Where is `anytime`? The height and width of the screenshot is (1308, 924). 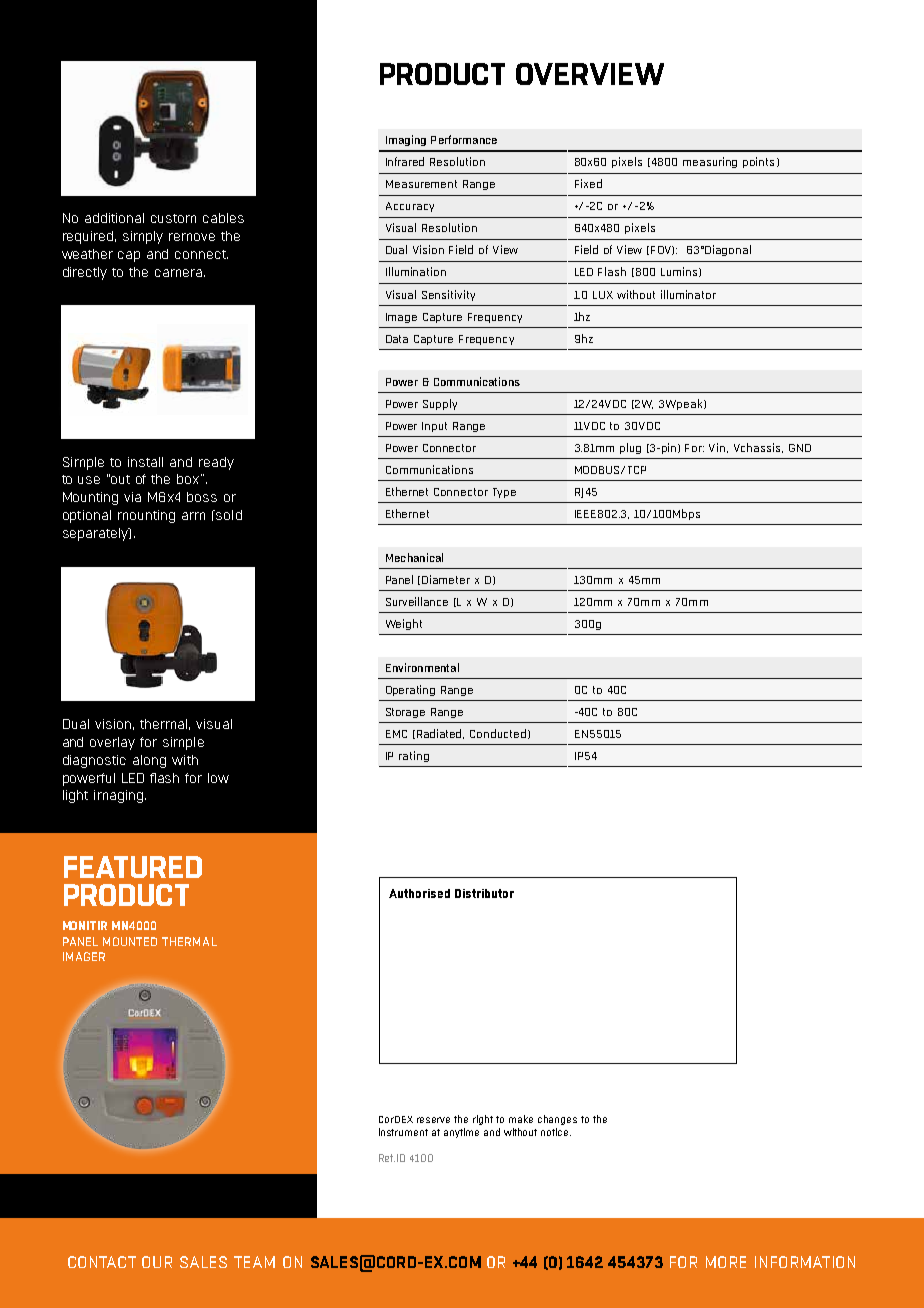 anytime is located at coordinates (461, 1133).
